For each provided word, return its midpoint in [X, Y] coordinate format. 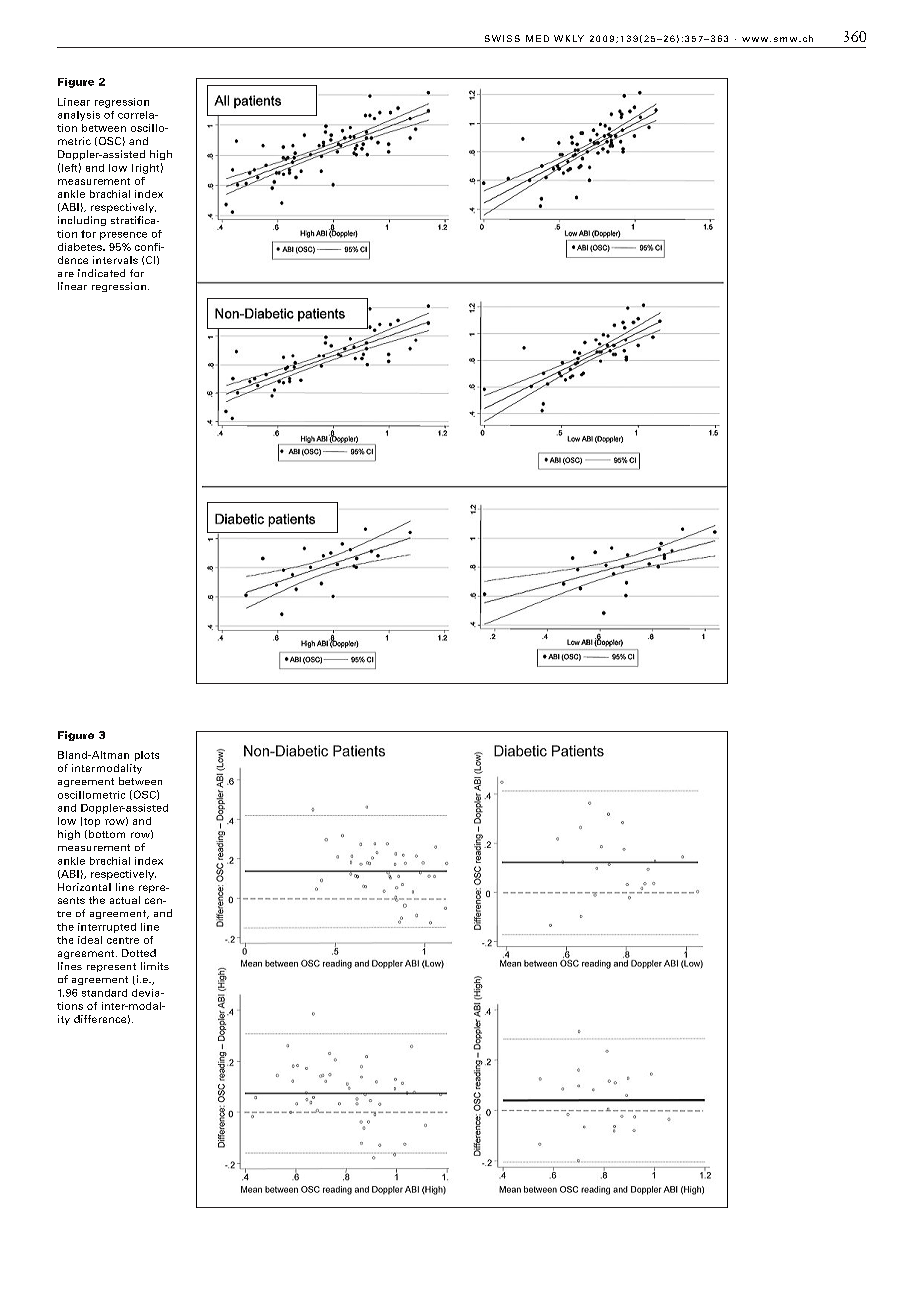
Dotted [139, 953]
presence [123, 236]
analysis [79, 116]
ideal [90, 940]
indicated [101, 273]
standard [104, 993]
